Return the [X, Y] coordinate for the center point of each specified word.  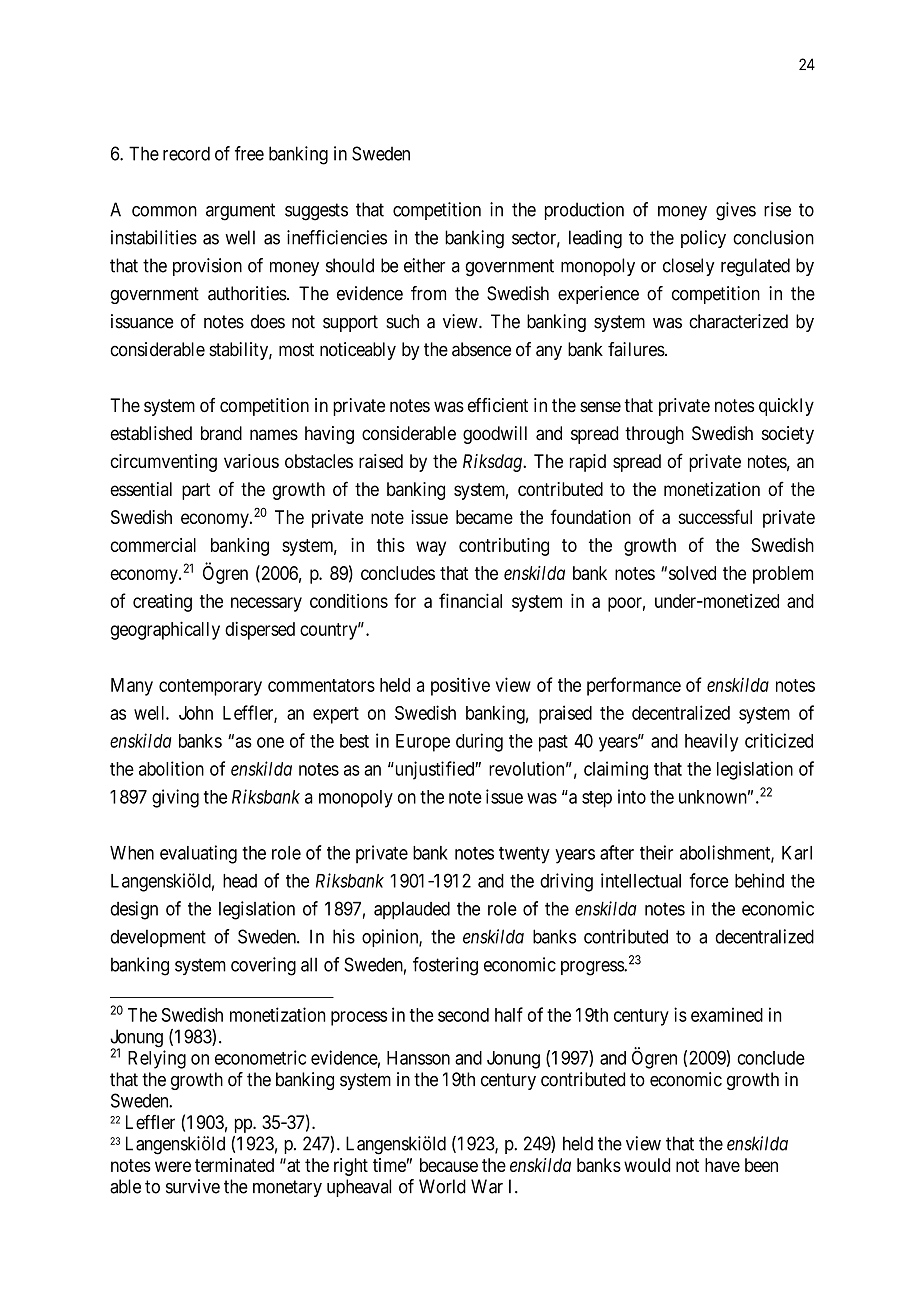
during [479, 742]
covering [263, 966]
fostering [445, 966]
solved [692, 573]
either [424, 265]
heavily [711, 742]
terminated [234, 1165]
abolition [171, 768]
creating [162, 603]
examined [727, 1014]
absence [481, 349]
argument [240, 212]
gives [736, 211]
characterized [738, 321]
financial [470, 600]
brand [221, 433]
